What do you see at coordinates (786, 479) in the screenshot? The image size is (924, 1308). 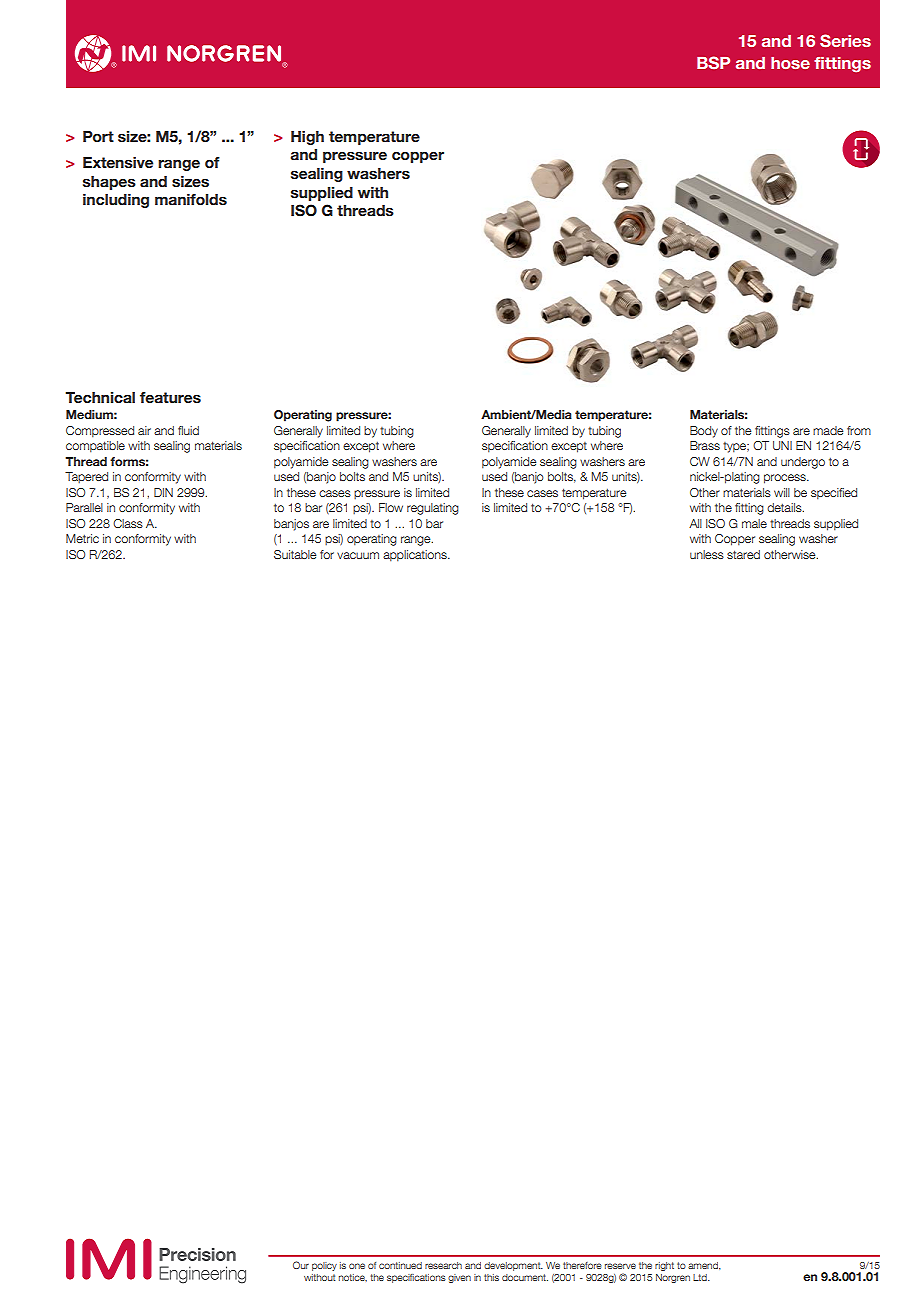 I see `process` at bounding box center [786, 479].
